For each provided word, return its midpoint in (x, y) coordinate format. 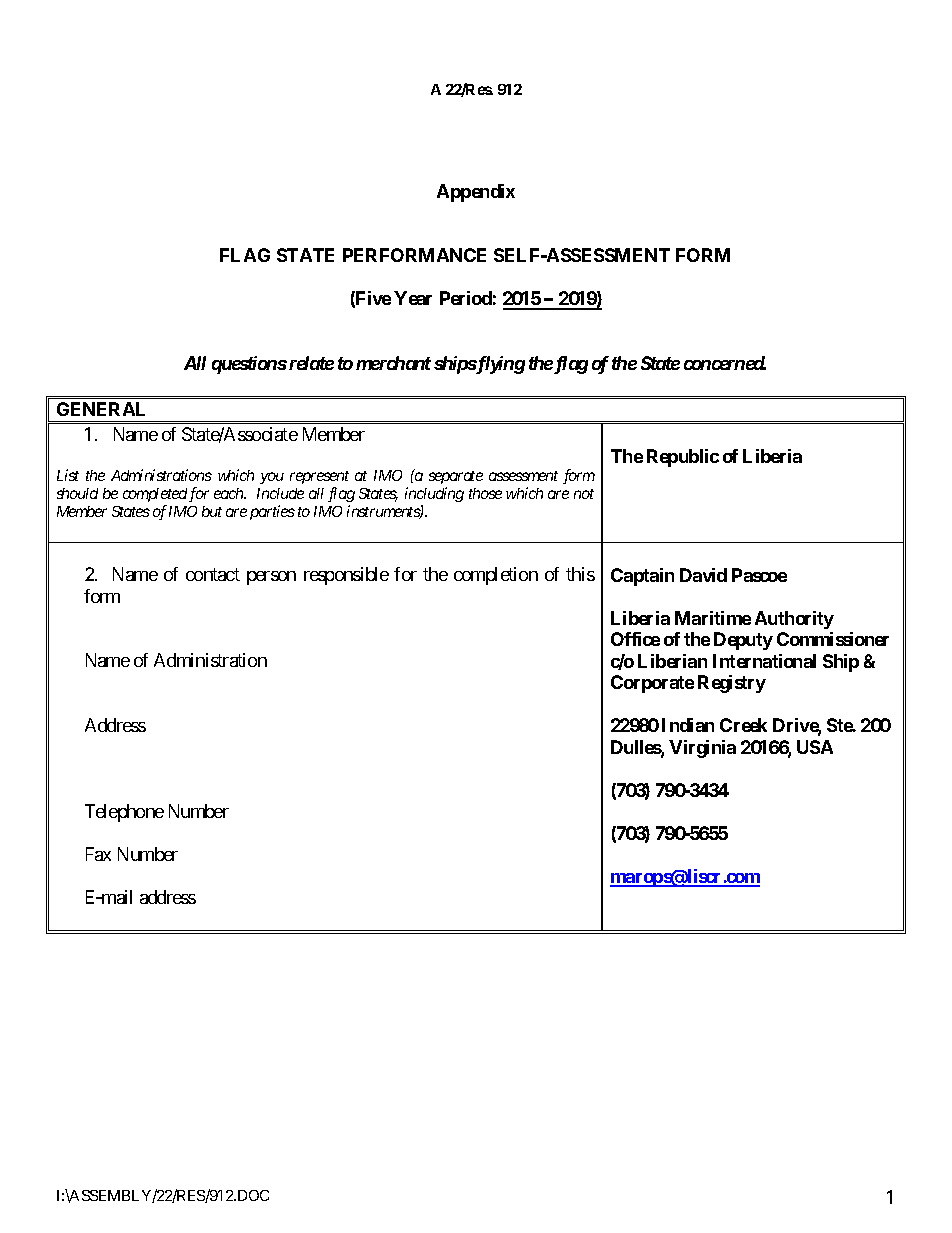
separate (456, 477)
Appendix (476, 193)
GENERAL (101, 409)
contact (213, 575)
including (434, 494)
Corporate (652, 684)
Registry (732, 684)
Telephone (124, 813)
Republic (683, 458)
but (212, 511)
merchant (393, 363)
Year (413, 298)
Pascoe (759, 575)
